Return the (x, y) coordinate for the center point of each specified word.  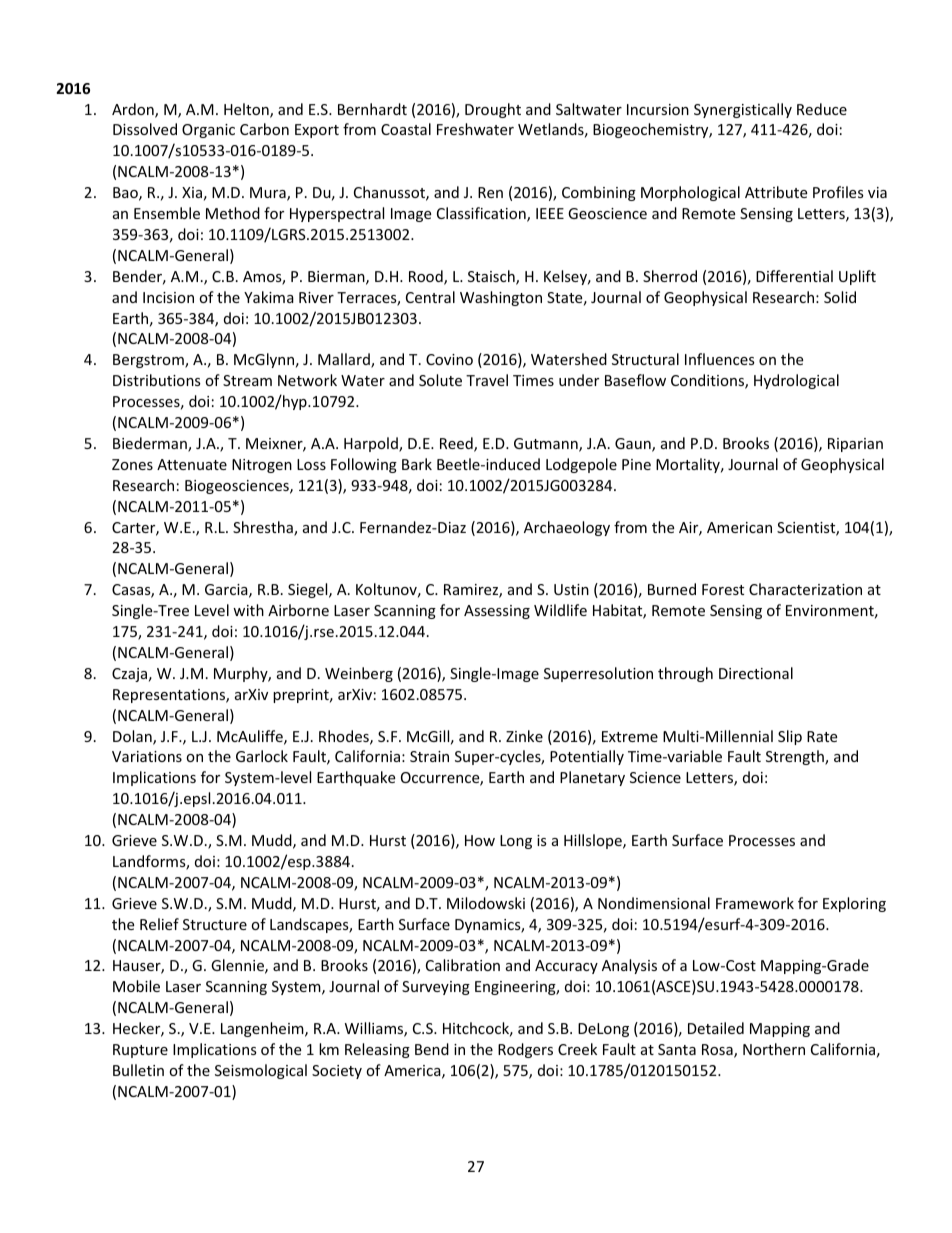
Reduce (822, 109)
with (248, 610)
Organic (208, 131)
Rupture (140, 1051)
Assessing (497, 612)
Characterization (805, 589)
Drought (493, 110)
